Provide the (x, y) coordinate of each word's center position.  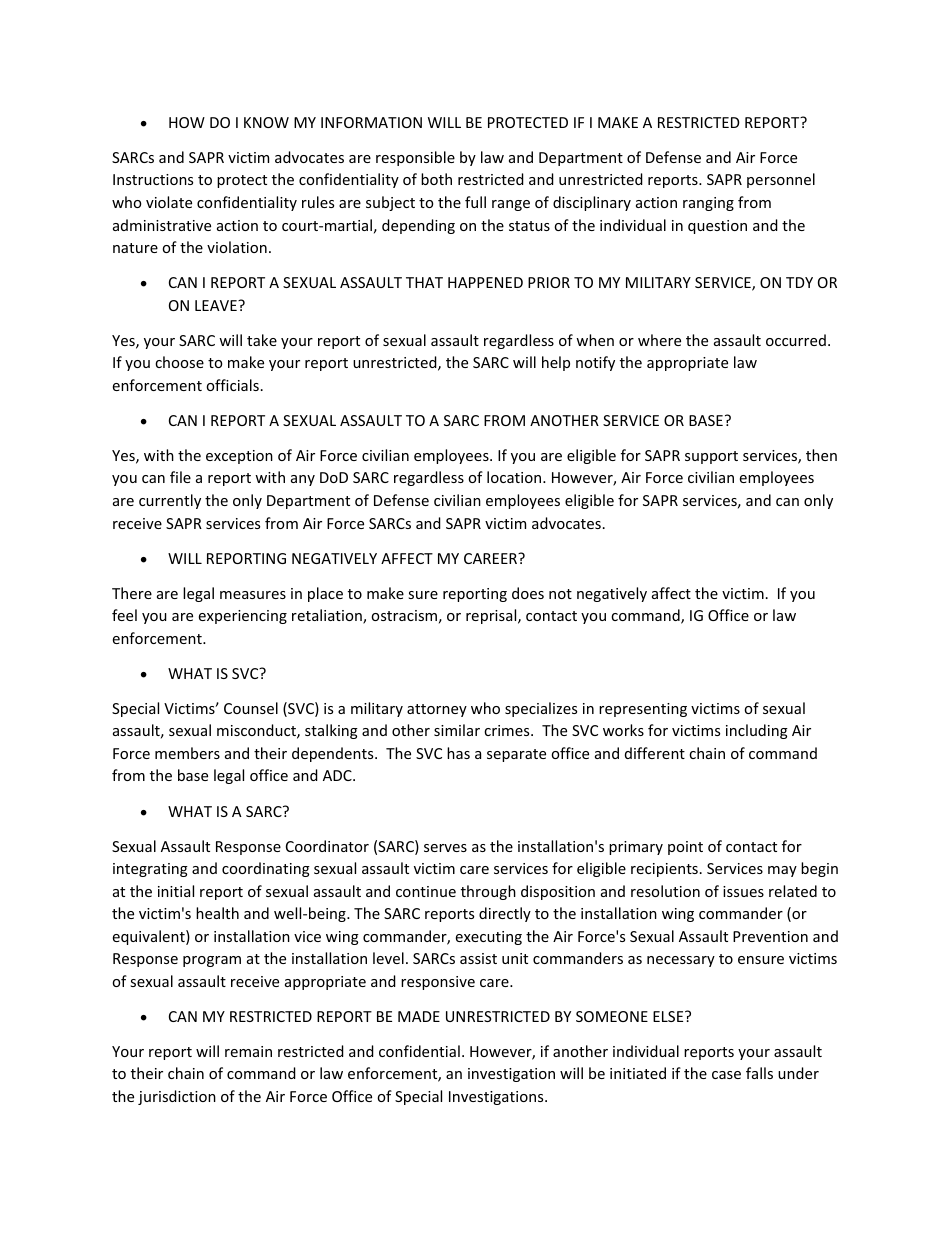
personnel (781, 180)
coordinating (266, 869)
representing (643, 710)
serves (445, 848)
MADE (419, 1016)
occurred (796, 340)
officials (232, 385)
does (528, 593)
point (685, 848)
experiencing (243, 617)
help (556, 363)
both (436, 179)
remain (248, 1051)
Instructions (153, 179)
